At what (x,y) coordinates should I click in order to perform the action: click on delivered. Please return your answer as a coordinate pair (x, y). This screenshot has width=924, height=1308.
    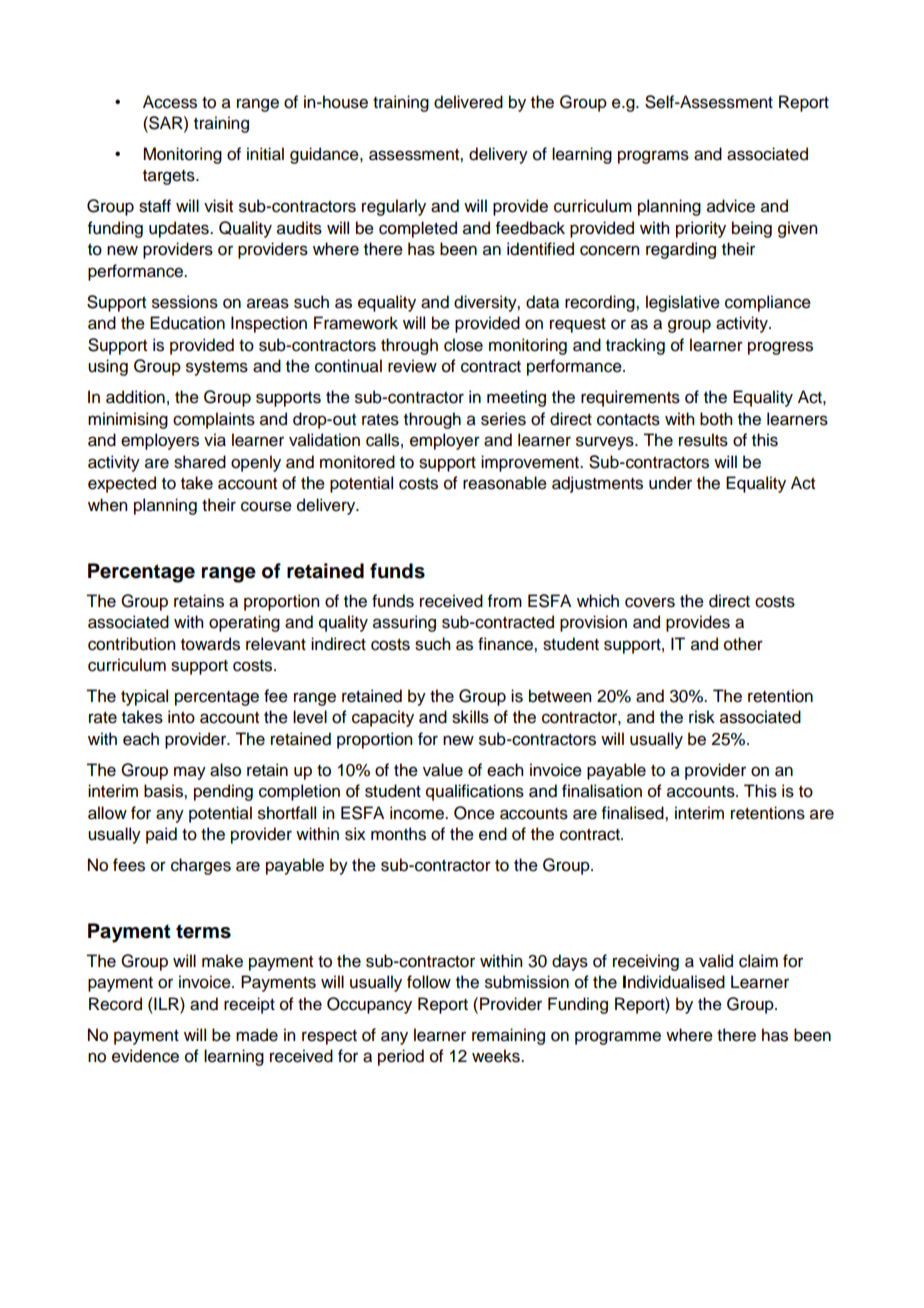
    Looking at the image, I should click on (468, 102).
